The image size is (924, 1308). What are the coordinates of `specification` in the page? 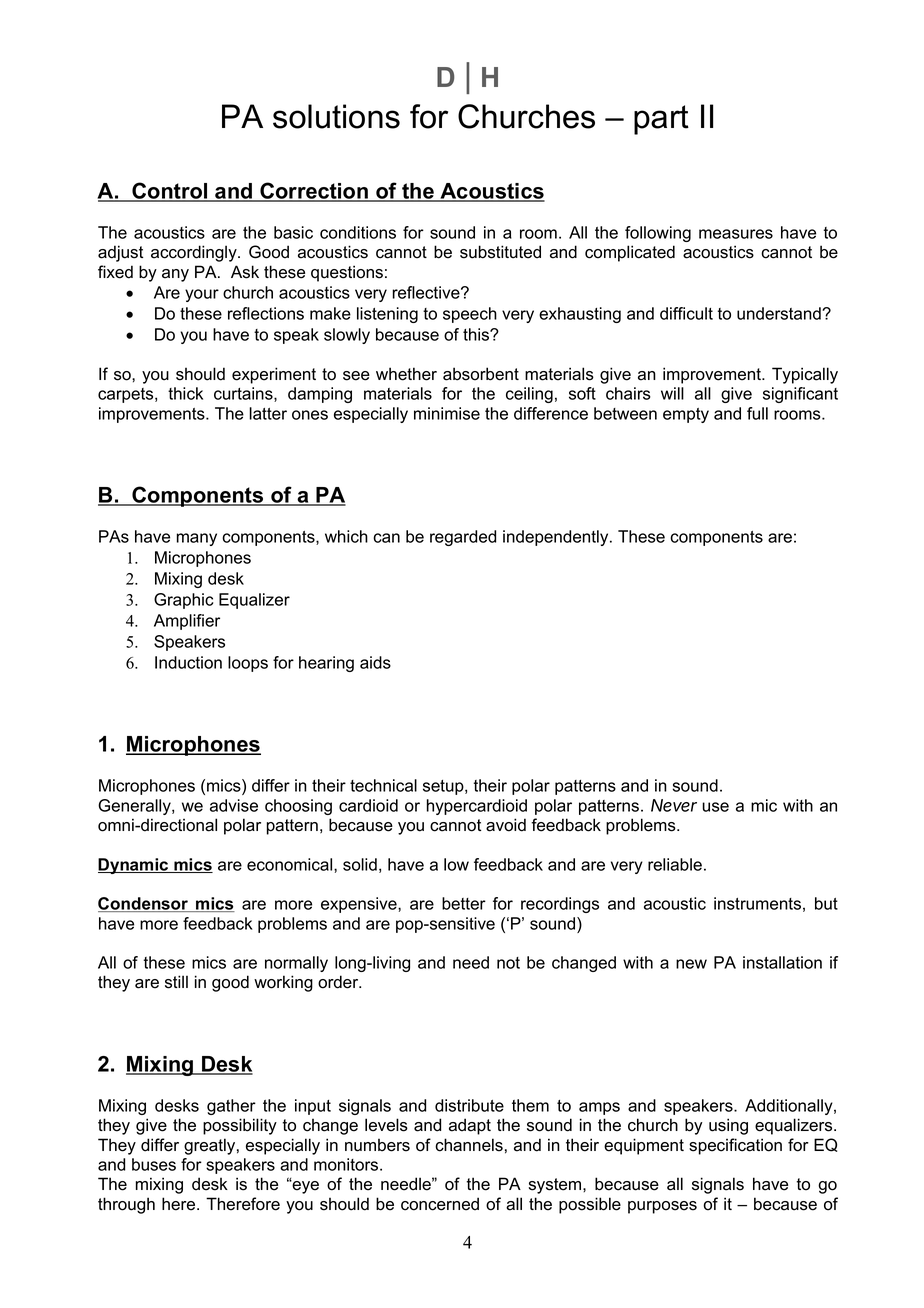 It's located at (735, 1146).
